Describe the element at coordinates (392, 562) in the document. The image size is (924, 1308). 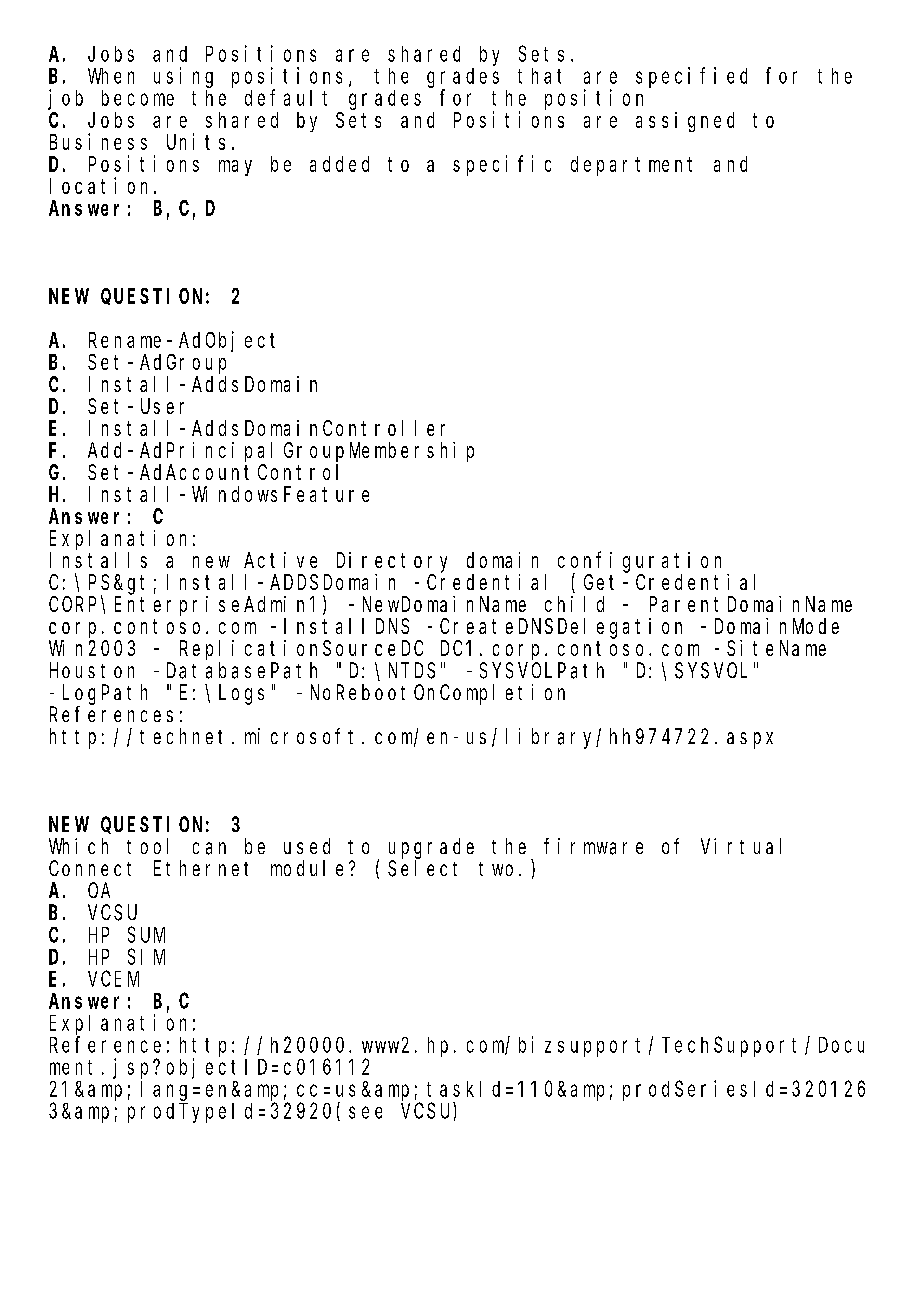
I see `Directory` at that location.
